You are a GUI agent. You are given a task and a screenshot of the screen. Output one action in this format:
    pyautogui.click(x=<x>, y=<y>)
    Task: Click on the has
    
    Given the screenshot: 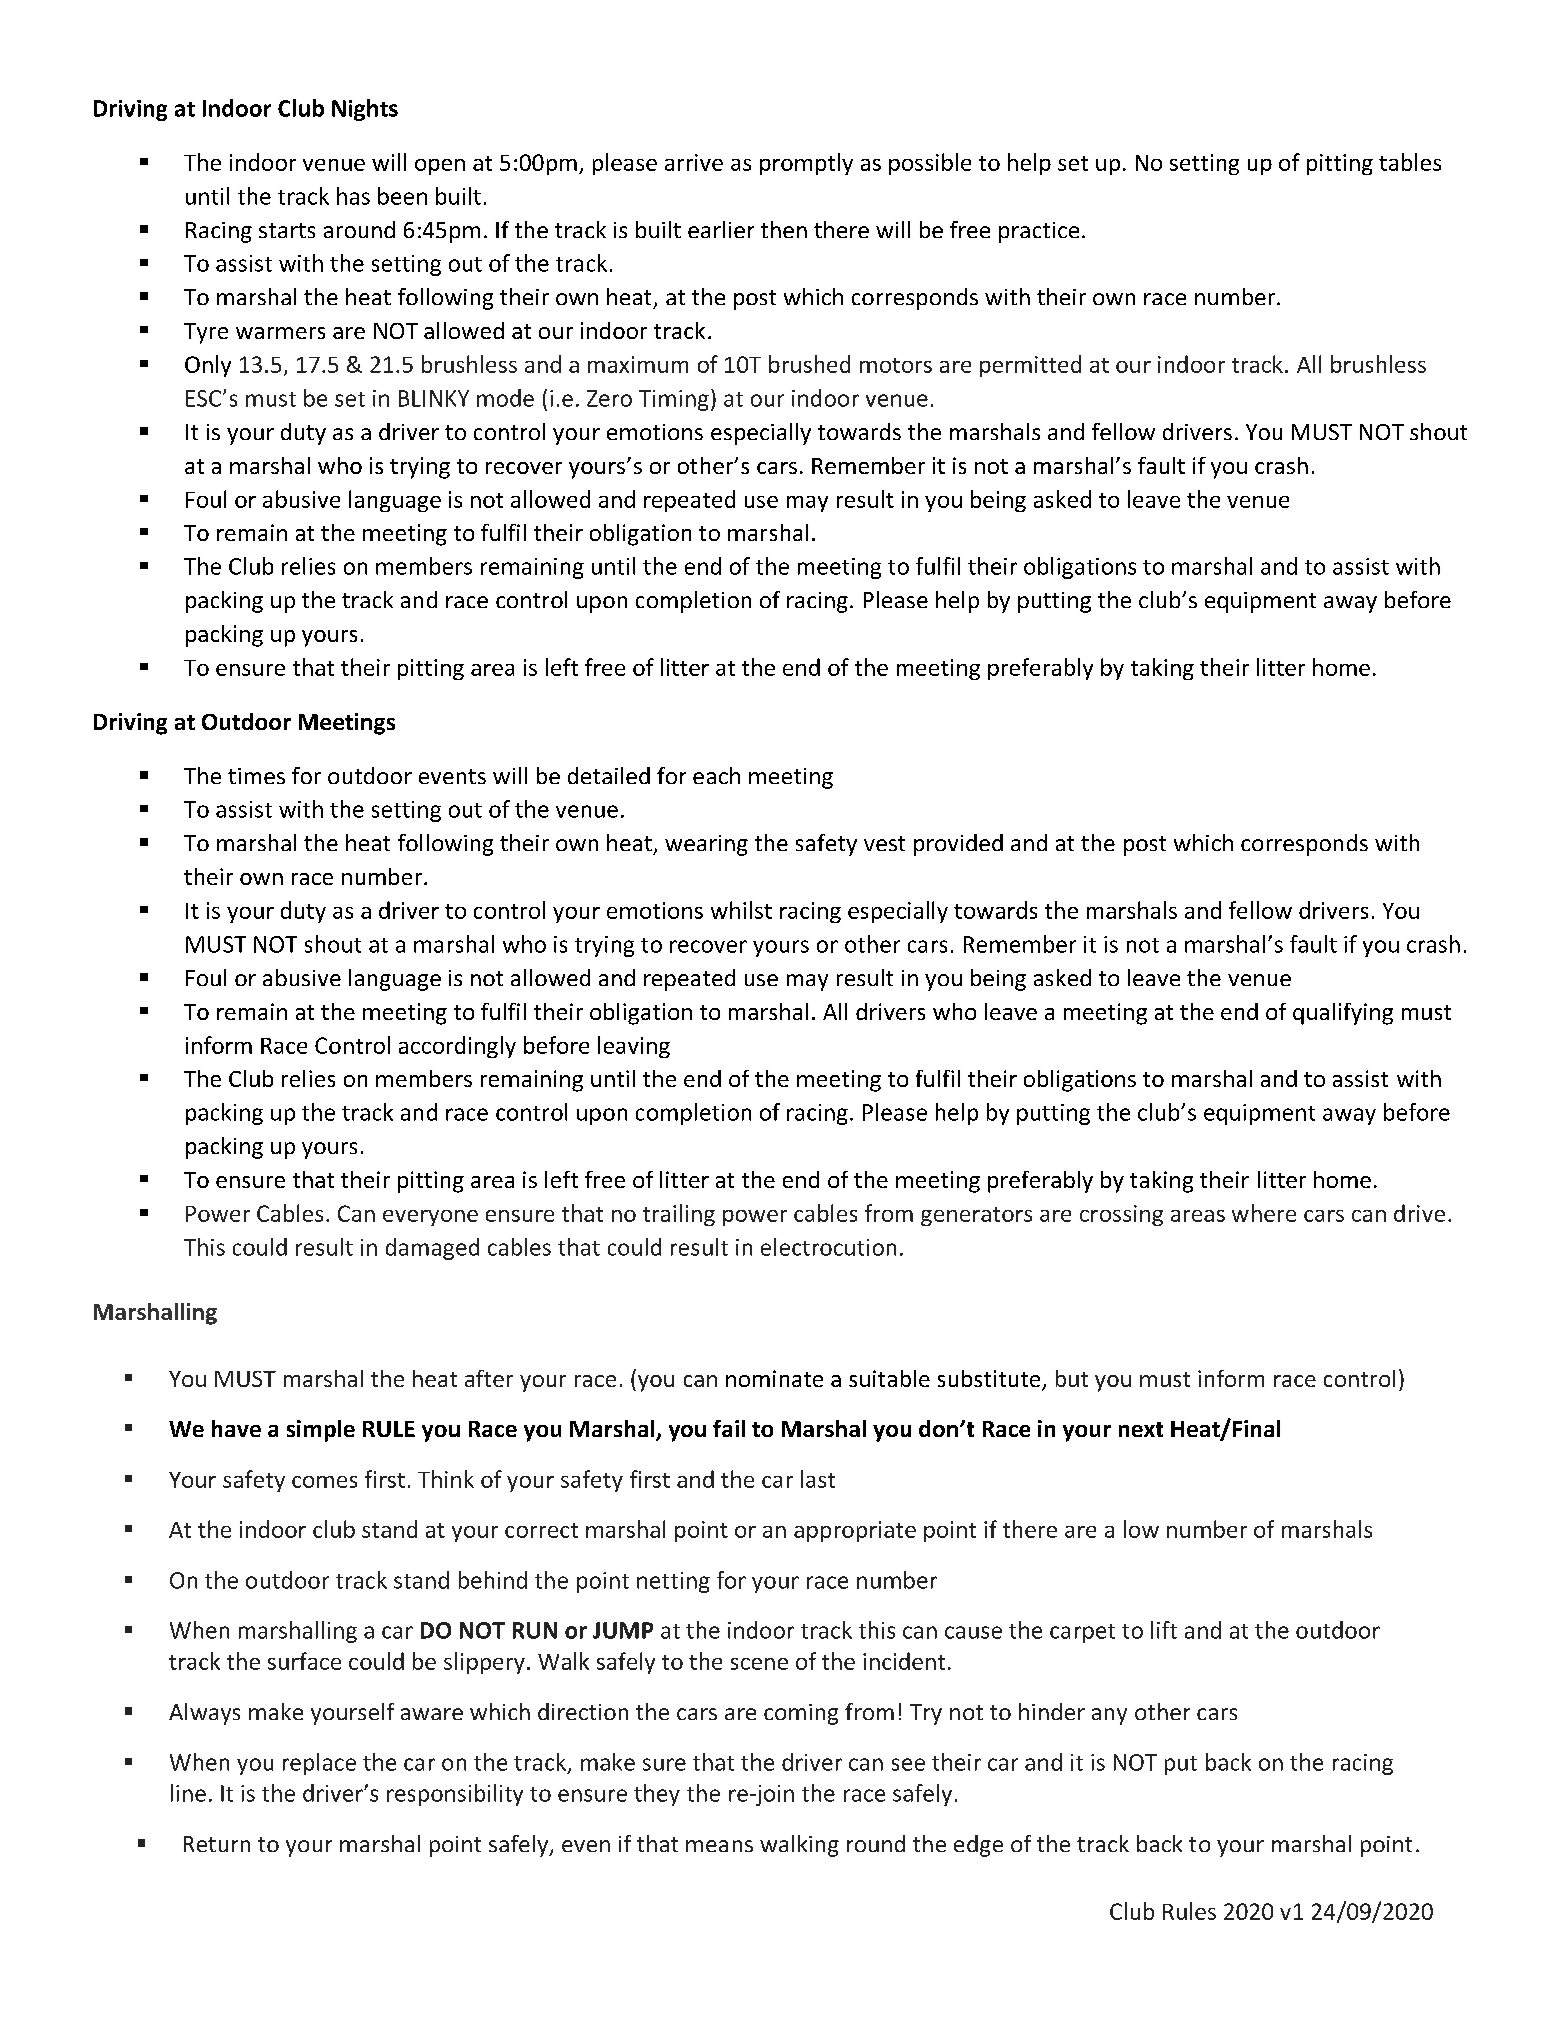 What is the action you would take?
    pyautogui.click(x=353, y=196)
